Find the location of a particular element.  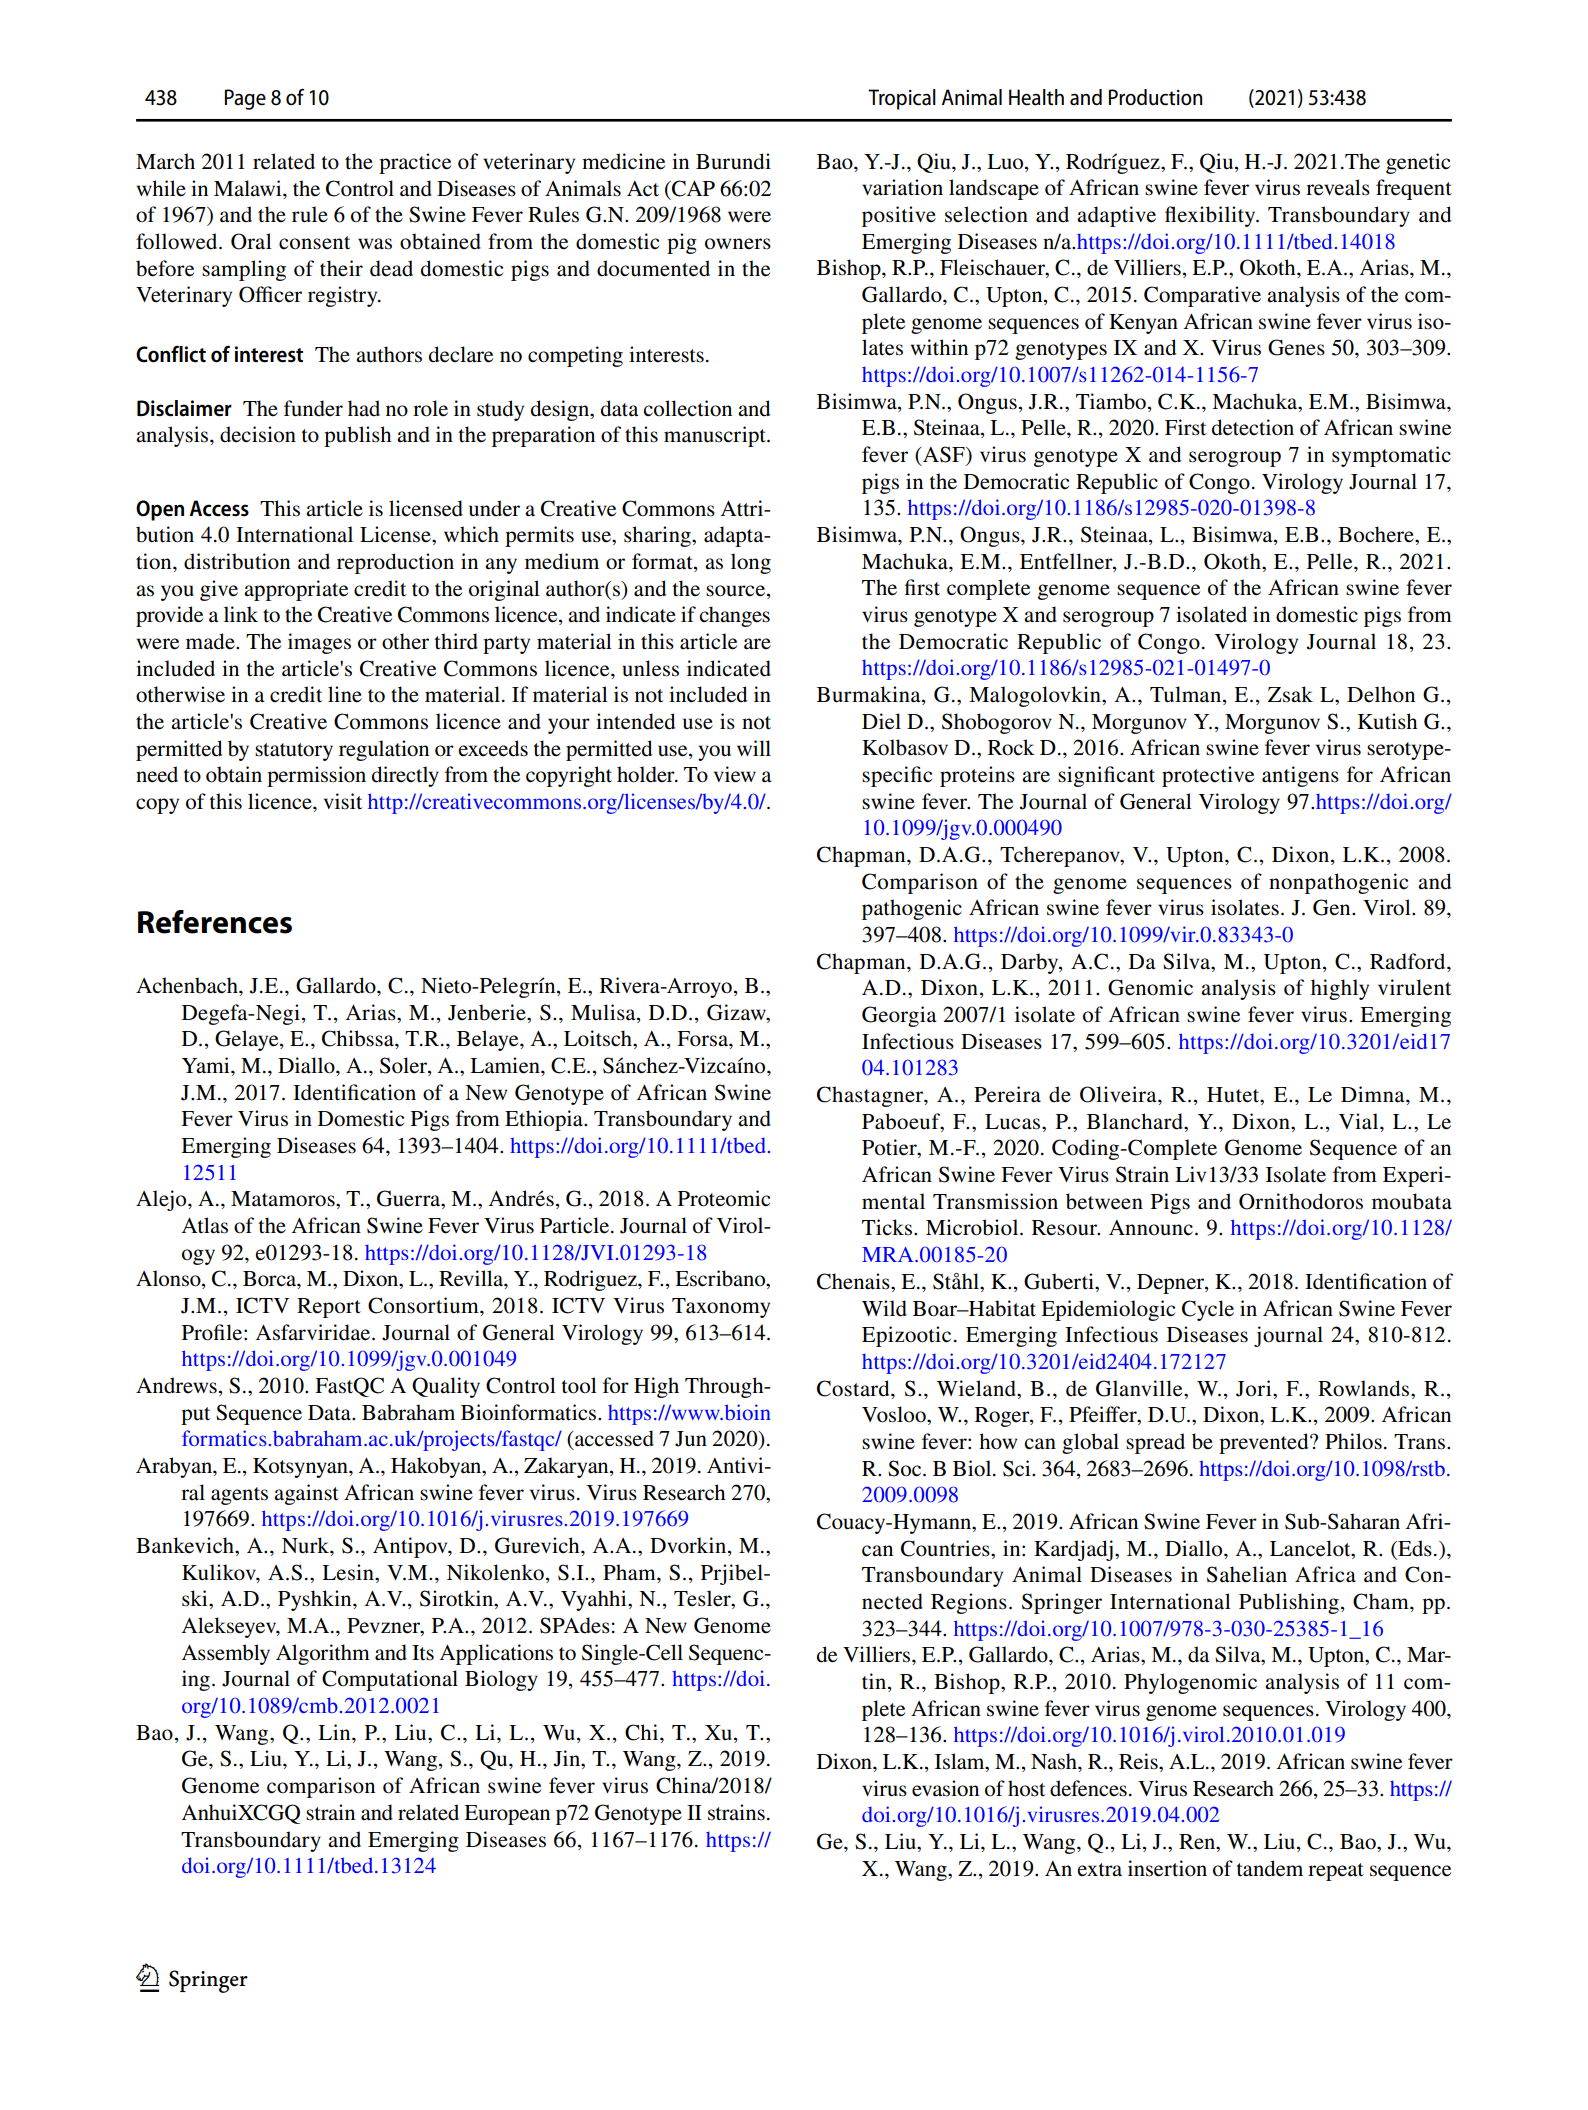

antigens is located at coordinates (1300, 776).
